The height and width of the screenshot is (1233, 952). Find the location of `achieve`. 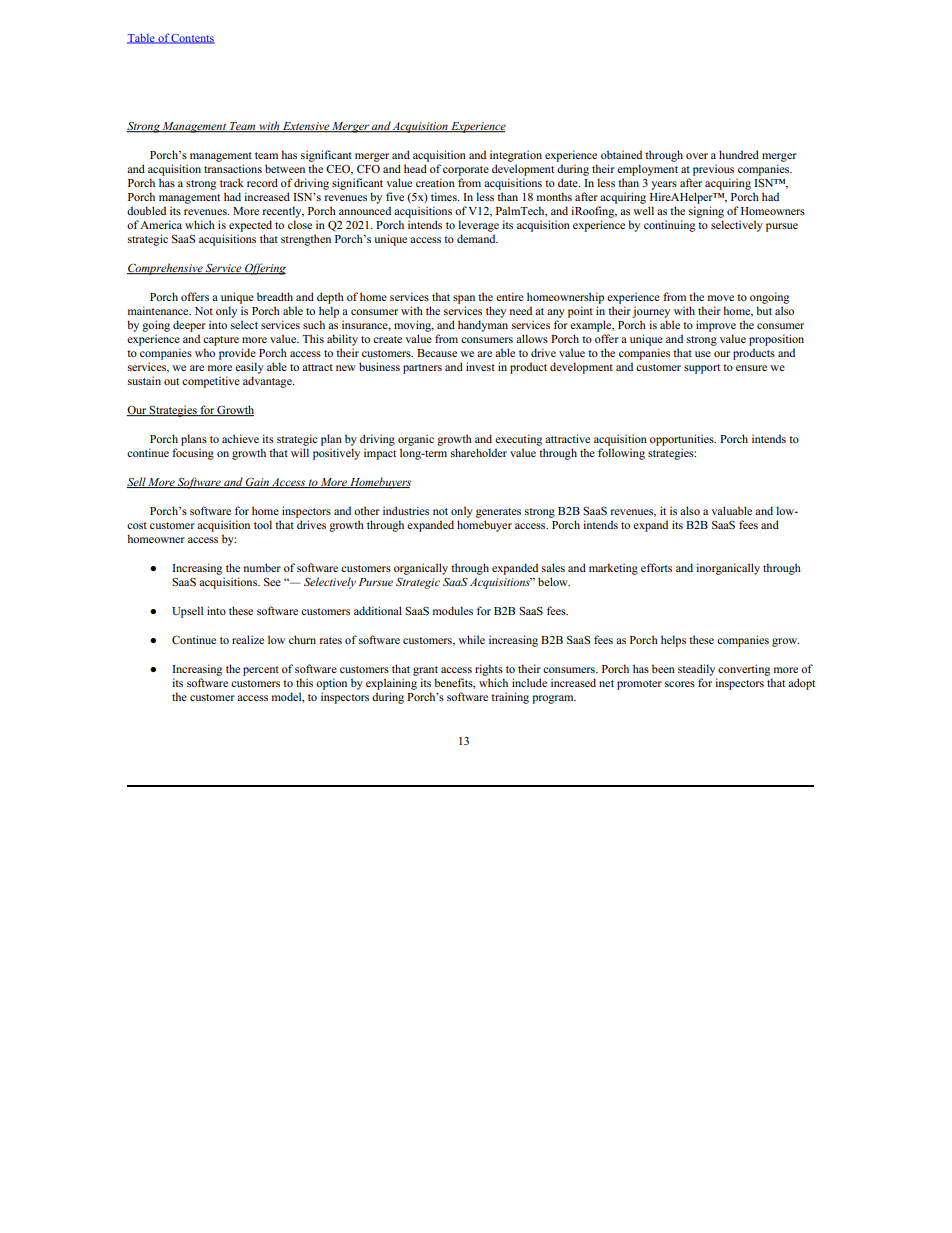

achieve is located at coordinates (240, 438).
